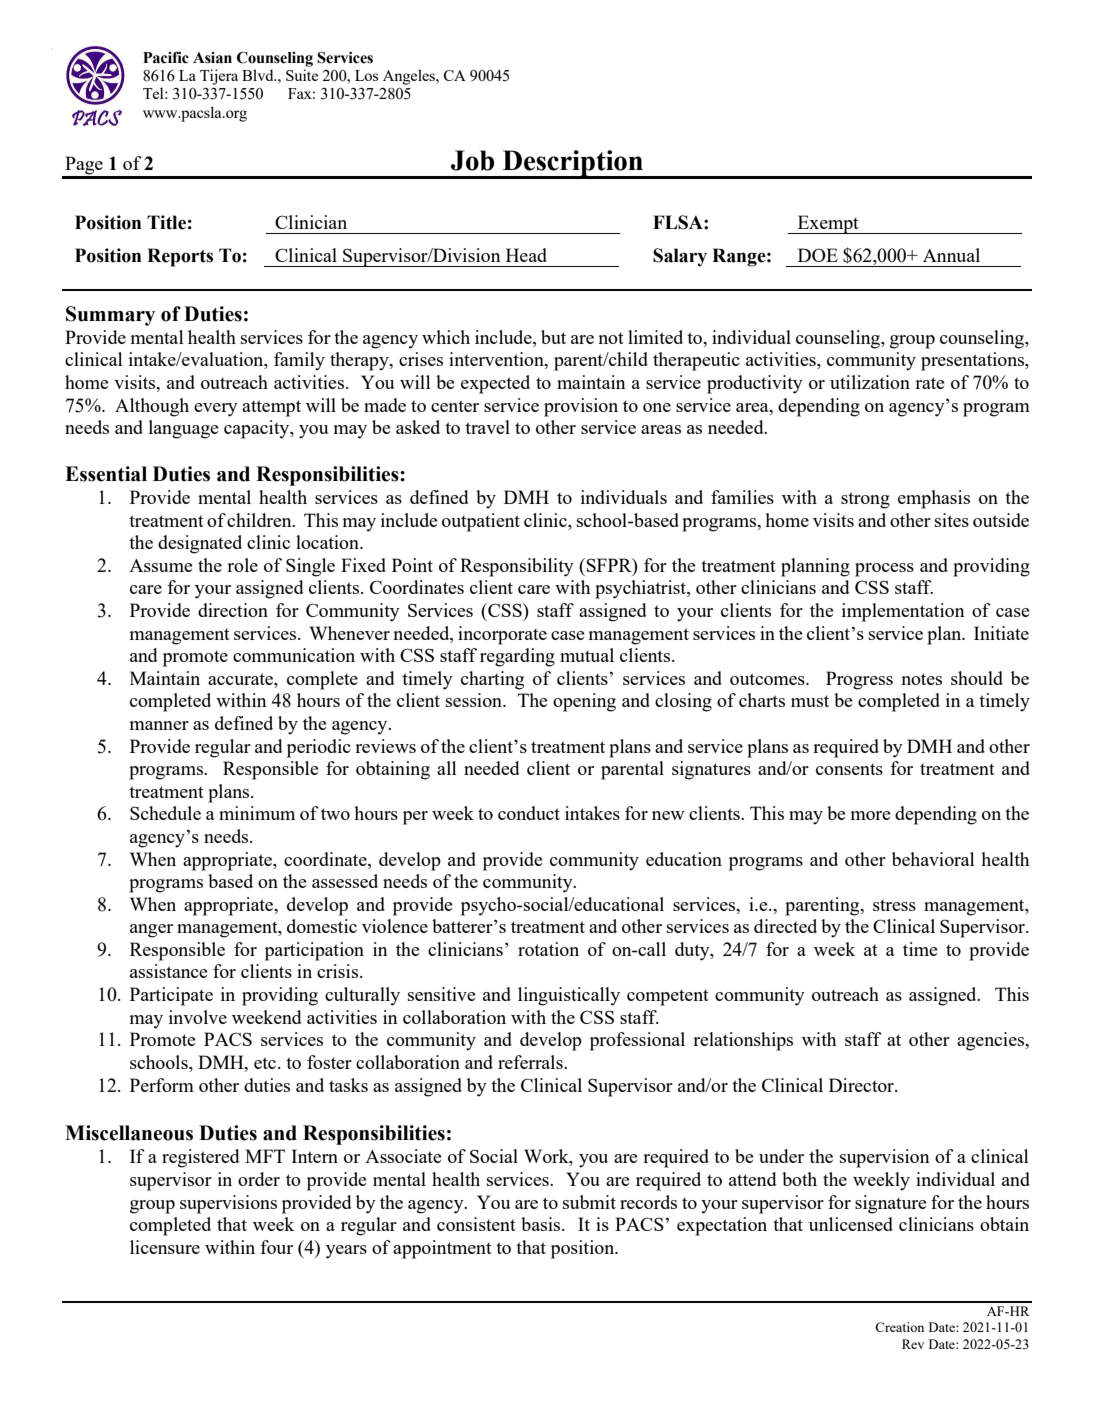 The image size is (1093, 1415). I want to click on licensure, so click(165, 1247).
